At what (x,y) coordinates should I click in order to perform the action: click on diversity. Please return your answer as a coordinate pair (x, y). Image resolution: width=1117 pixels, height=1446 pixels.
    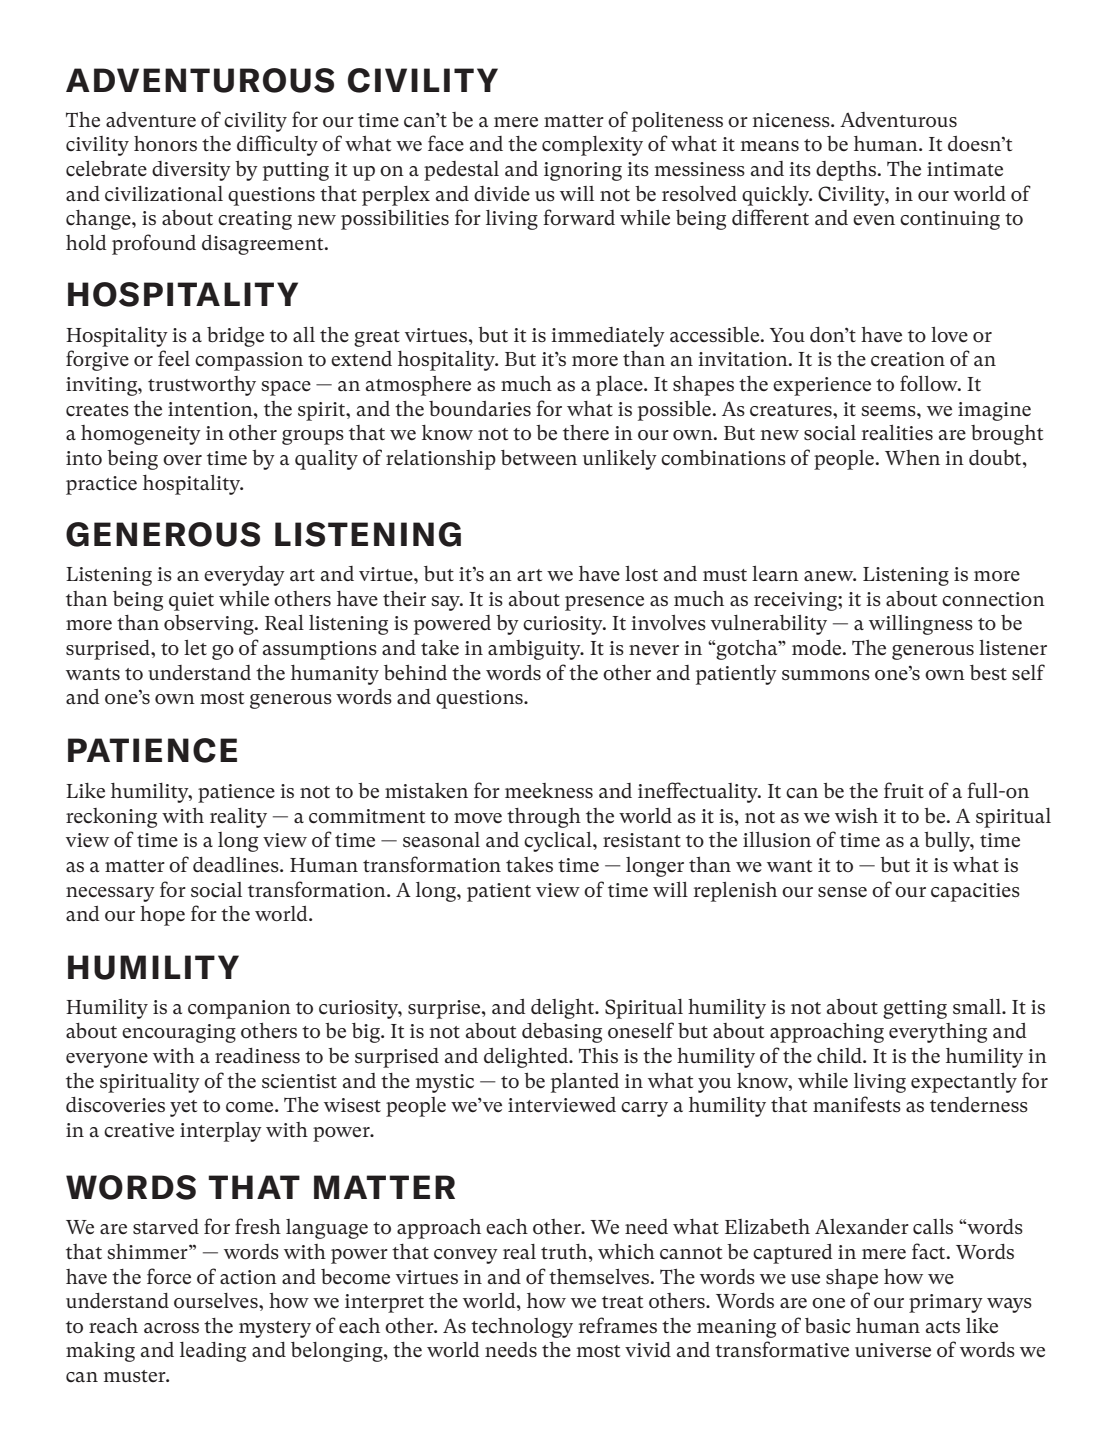
    Looking at the image, I should click on (191, 171).
